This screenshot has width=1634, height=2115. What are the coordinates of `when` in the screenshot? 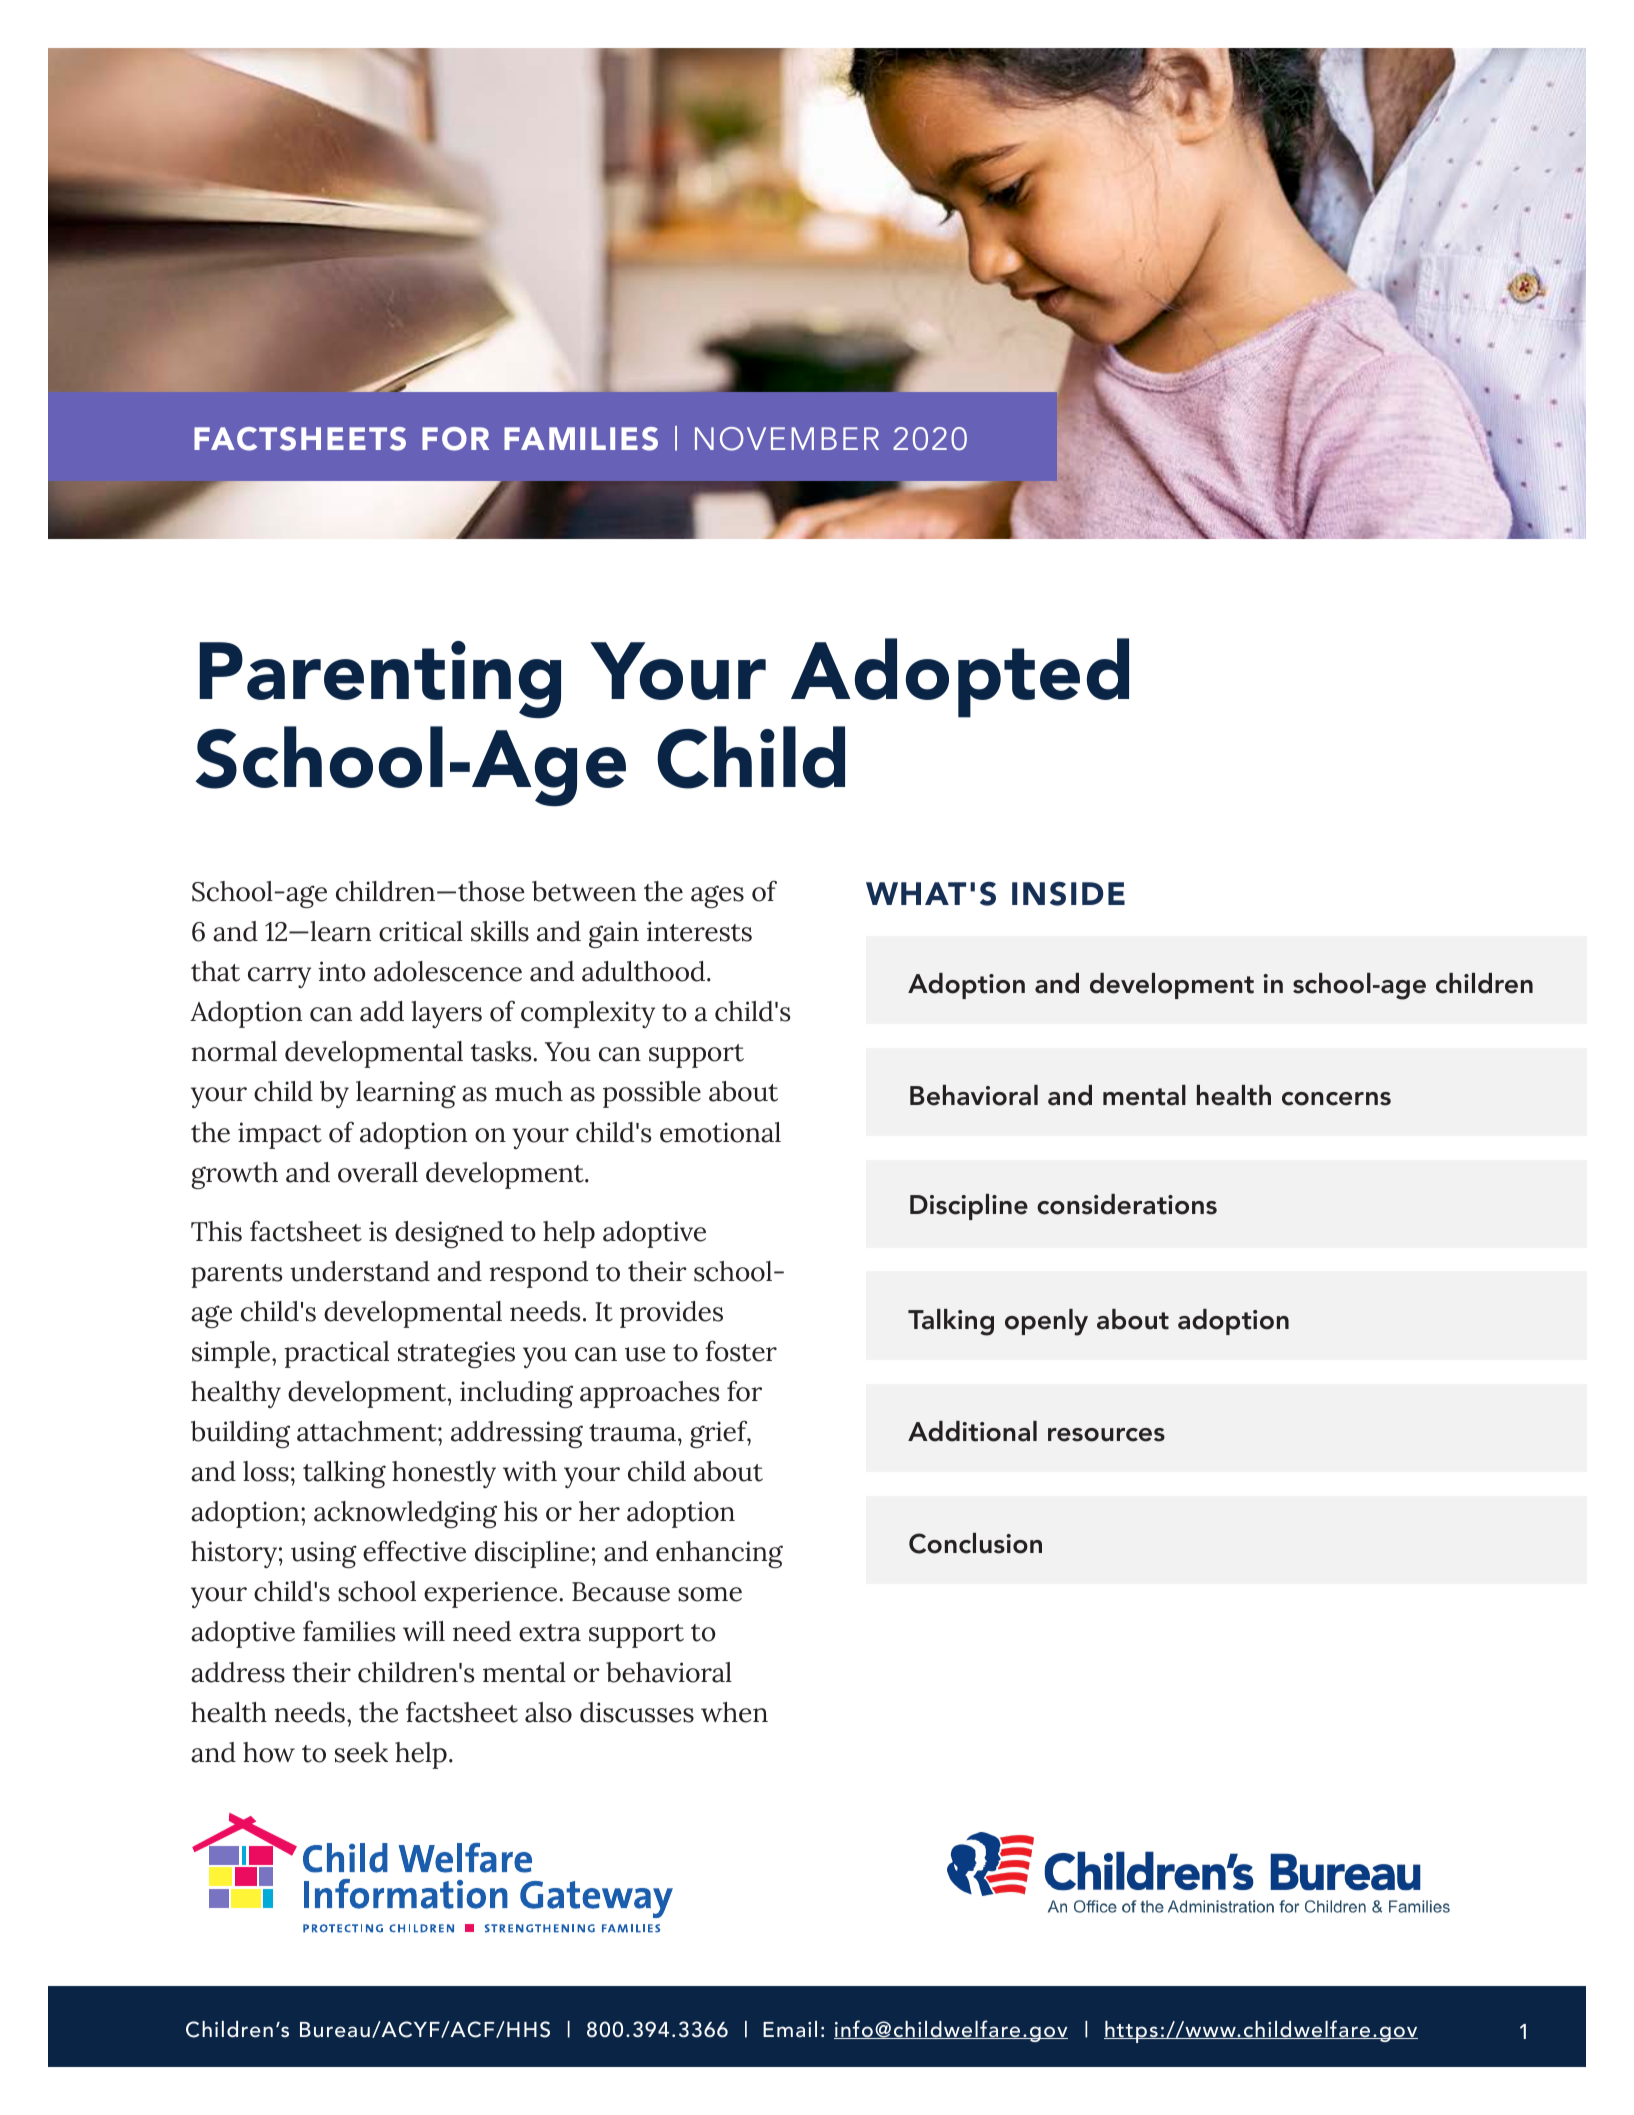 It's located at (734, 1712).
